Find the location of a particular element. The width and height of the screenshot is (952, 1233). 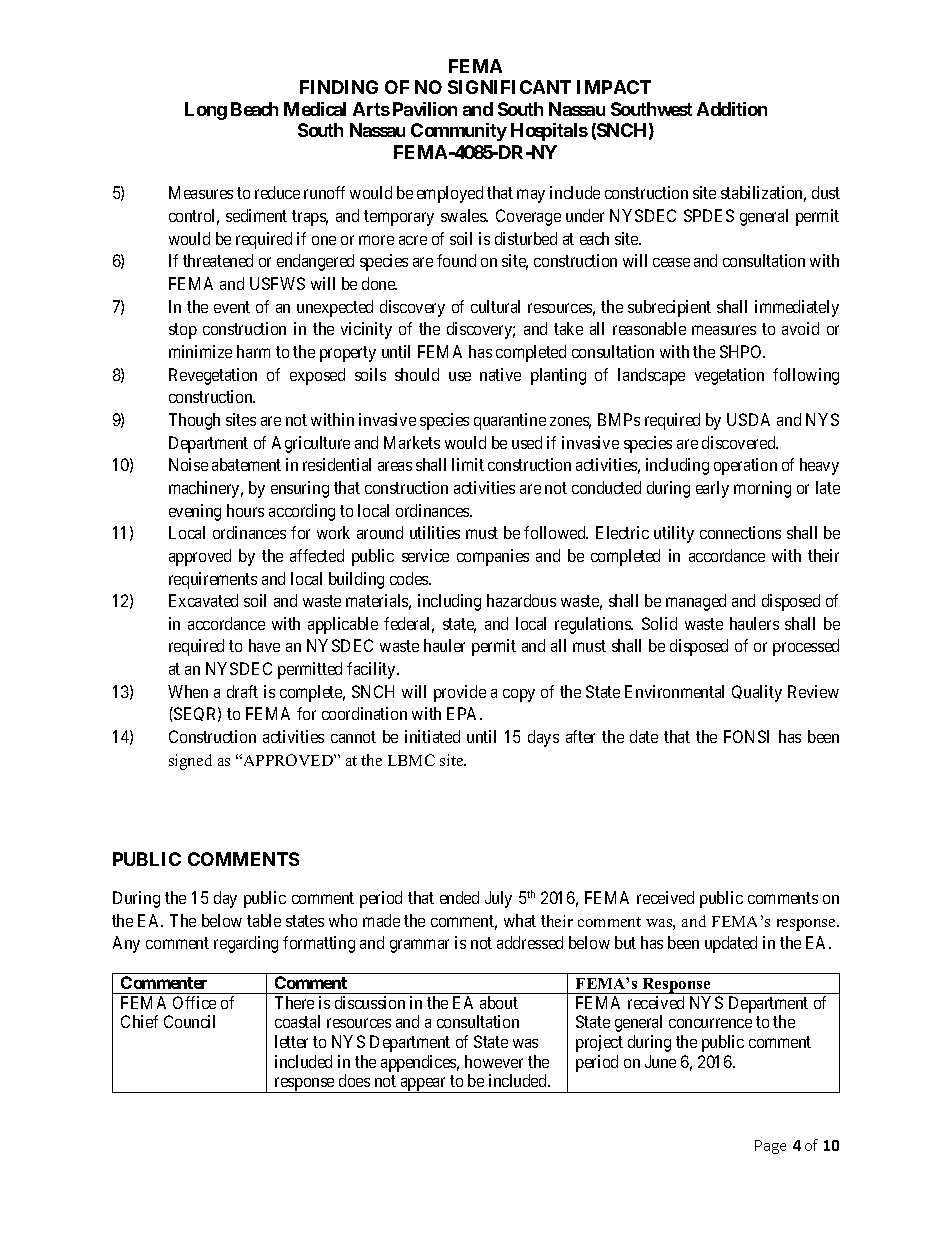

Excavated is located at coordinates (203, 600).
